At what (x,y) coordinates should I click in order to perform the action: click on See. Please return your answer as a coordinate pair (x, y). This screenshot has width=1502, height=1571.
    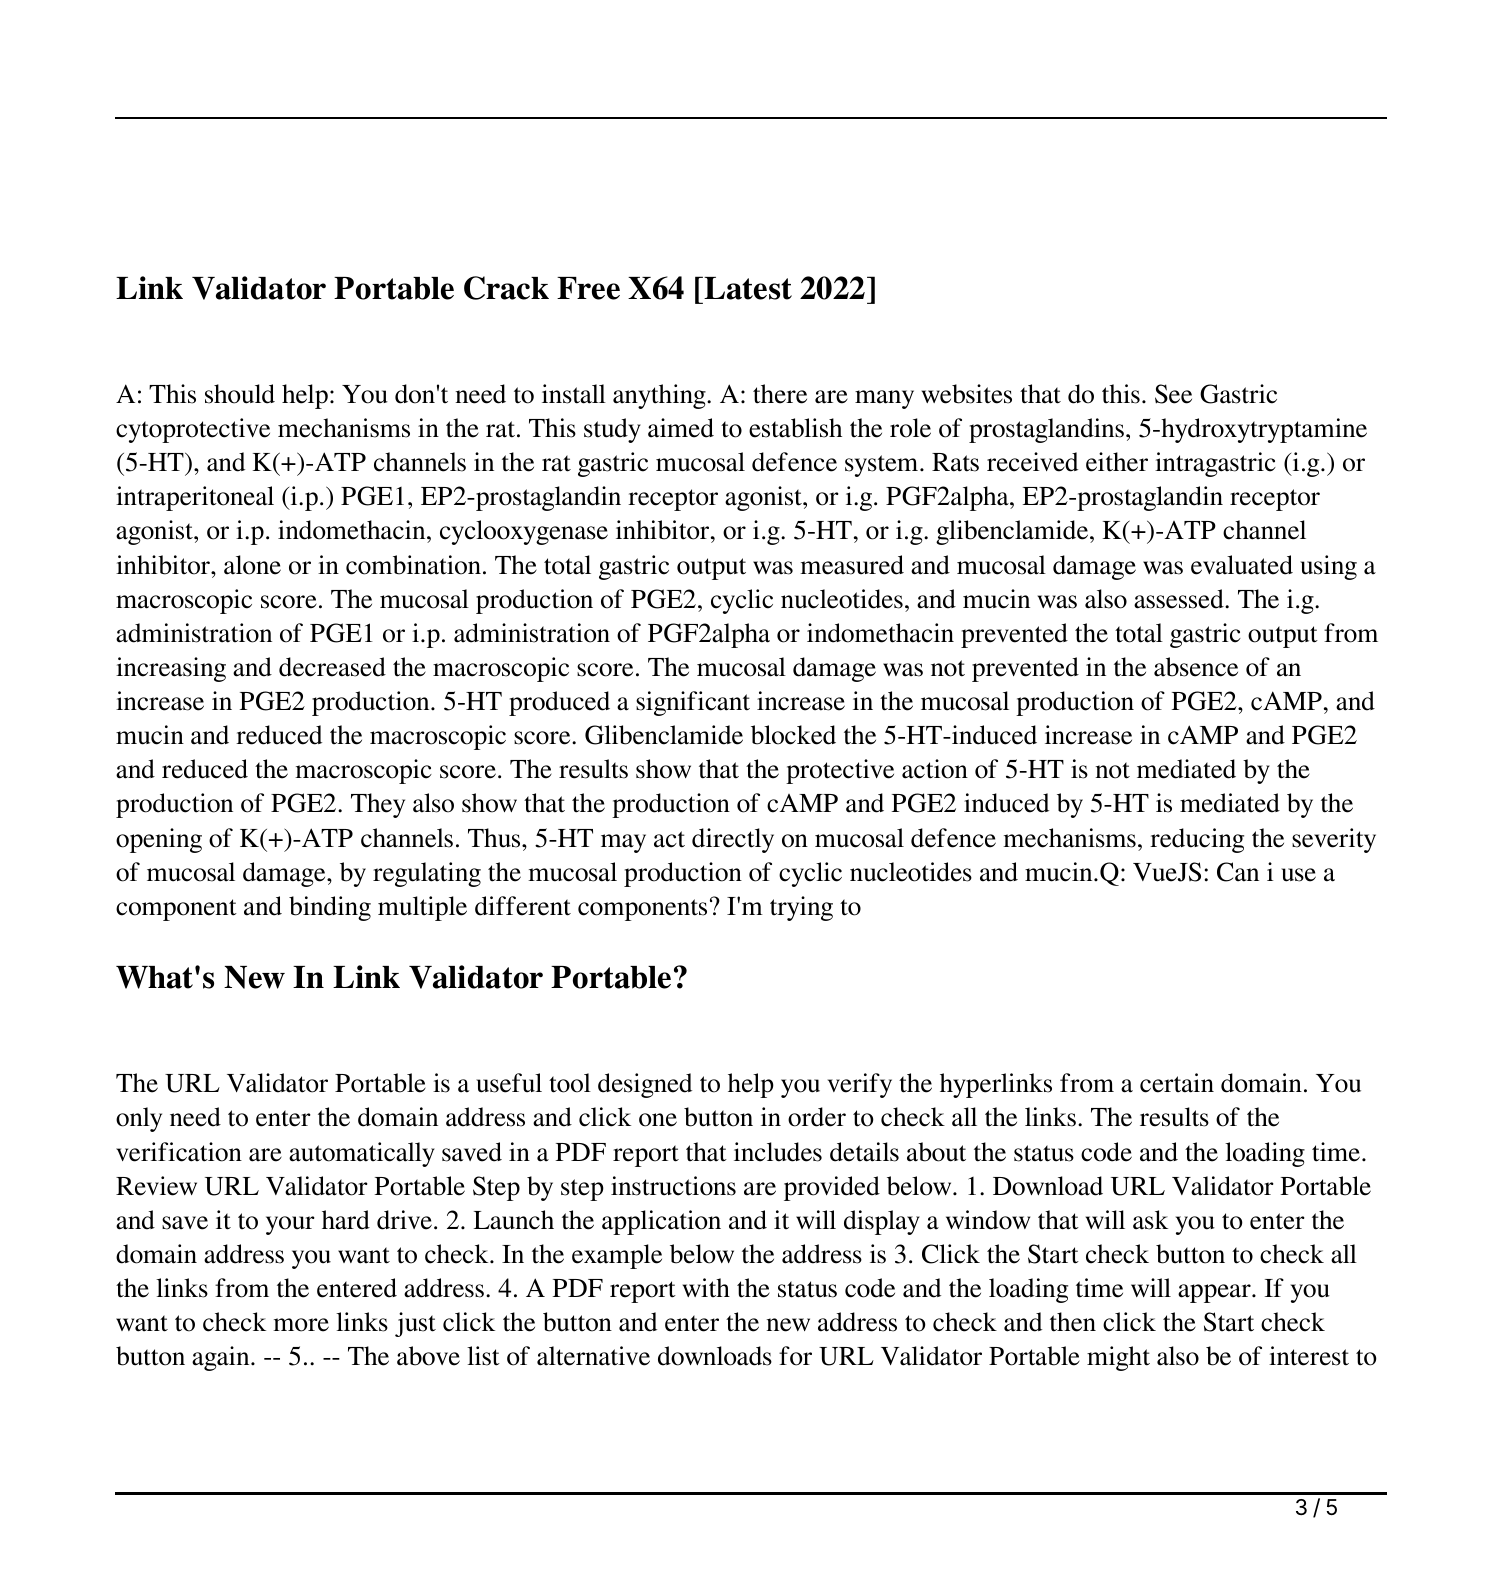
    Looking at the image, I should click on (1173, 394).
